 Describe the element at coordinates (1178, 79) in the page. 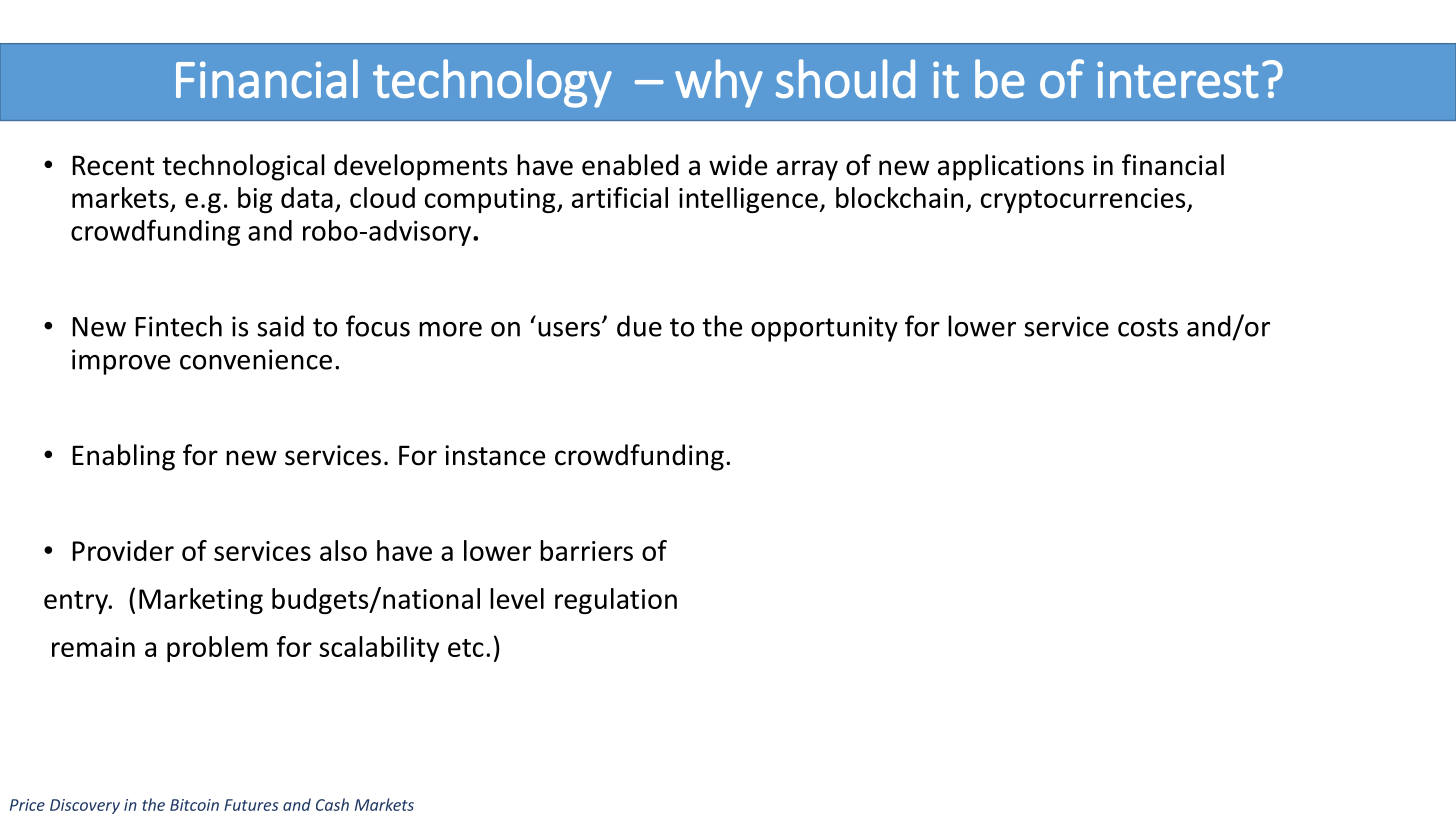

I see `interest` at that location.
